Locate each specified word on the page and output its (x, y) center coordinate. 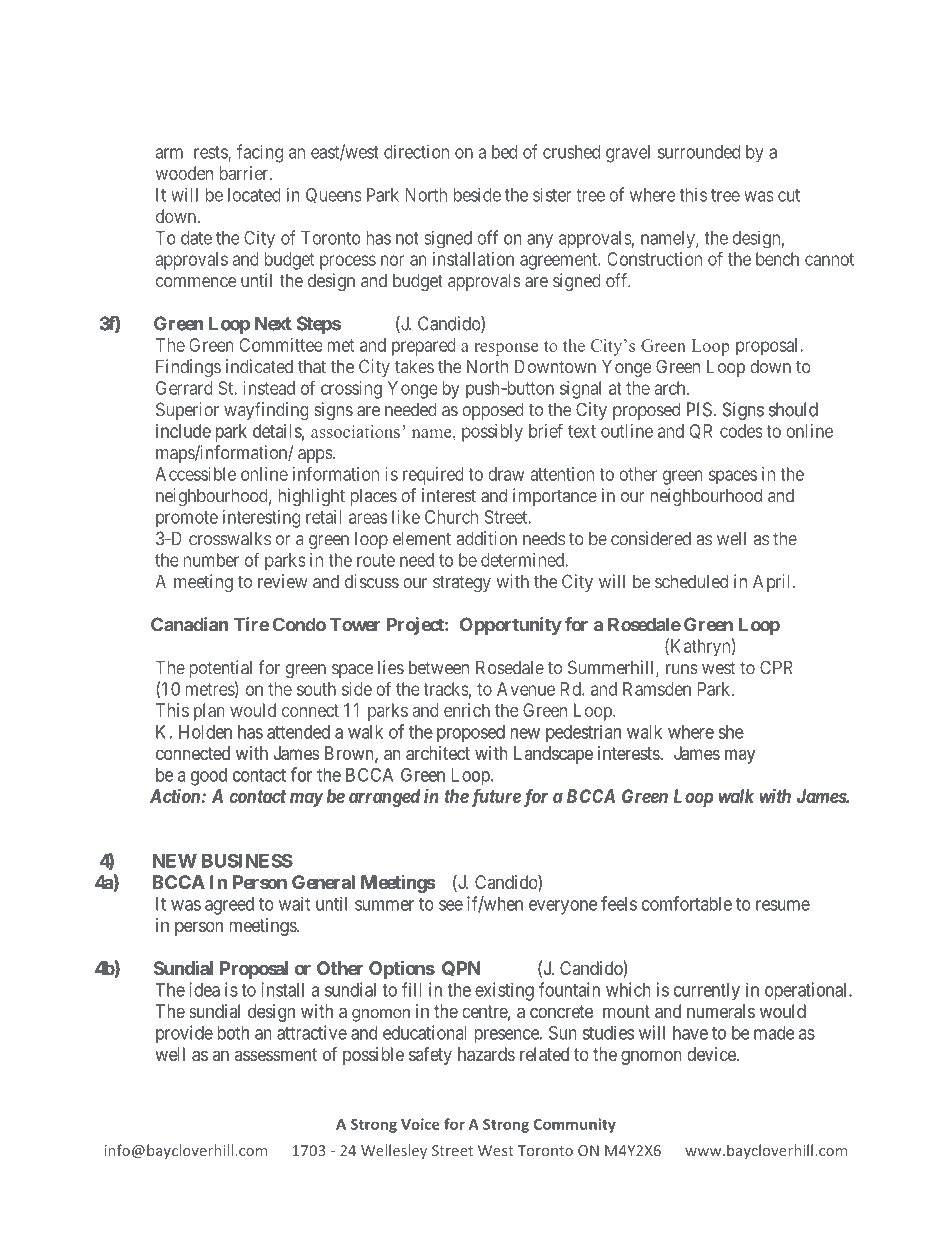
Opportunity (511, 626)
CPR (776, 667)
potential (221, 669)
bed (504, 152)
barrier (245, 173)
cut (789, 195)
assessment (276, 1054)
